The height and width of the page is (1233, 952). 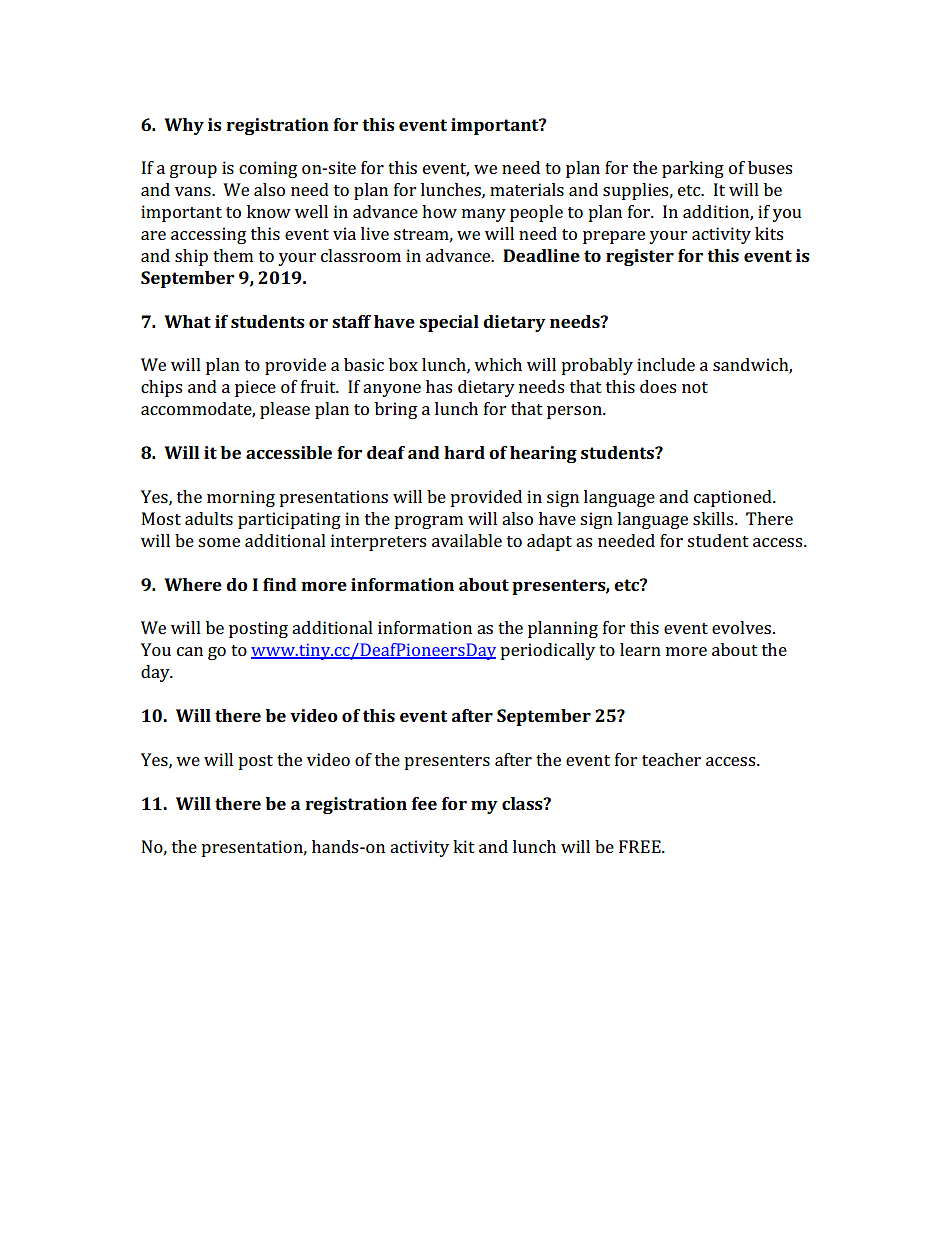 What do you see at coordinates (449, 323) in the page?
I see `special` at bounding box center [449, 323].
